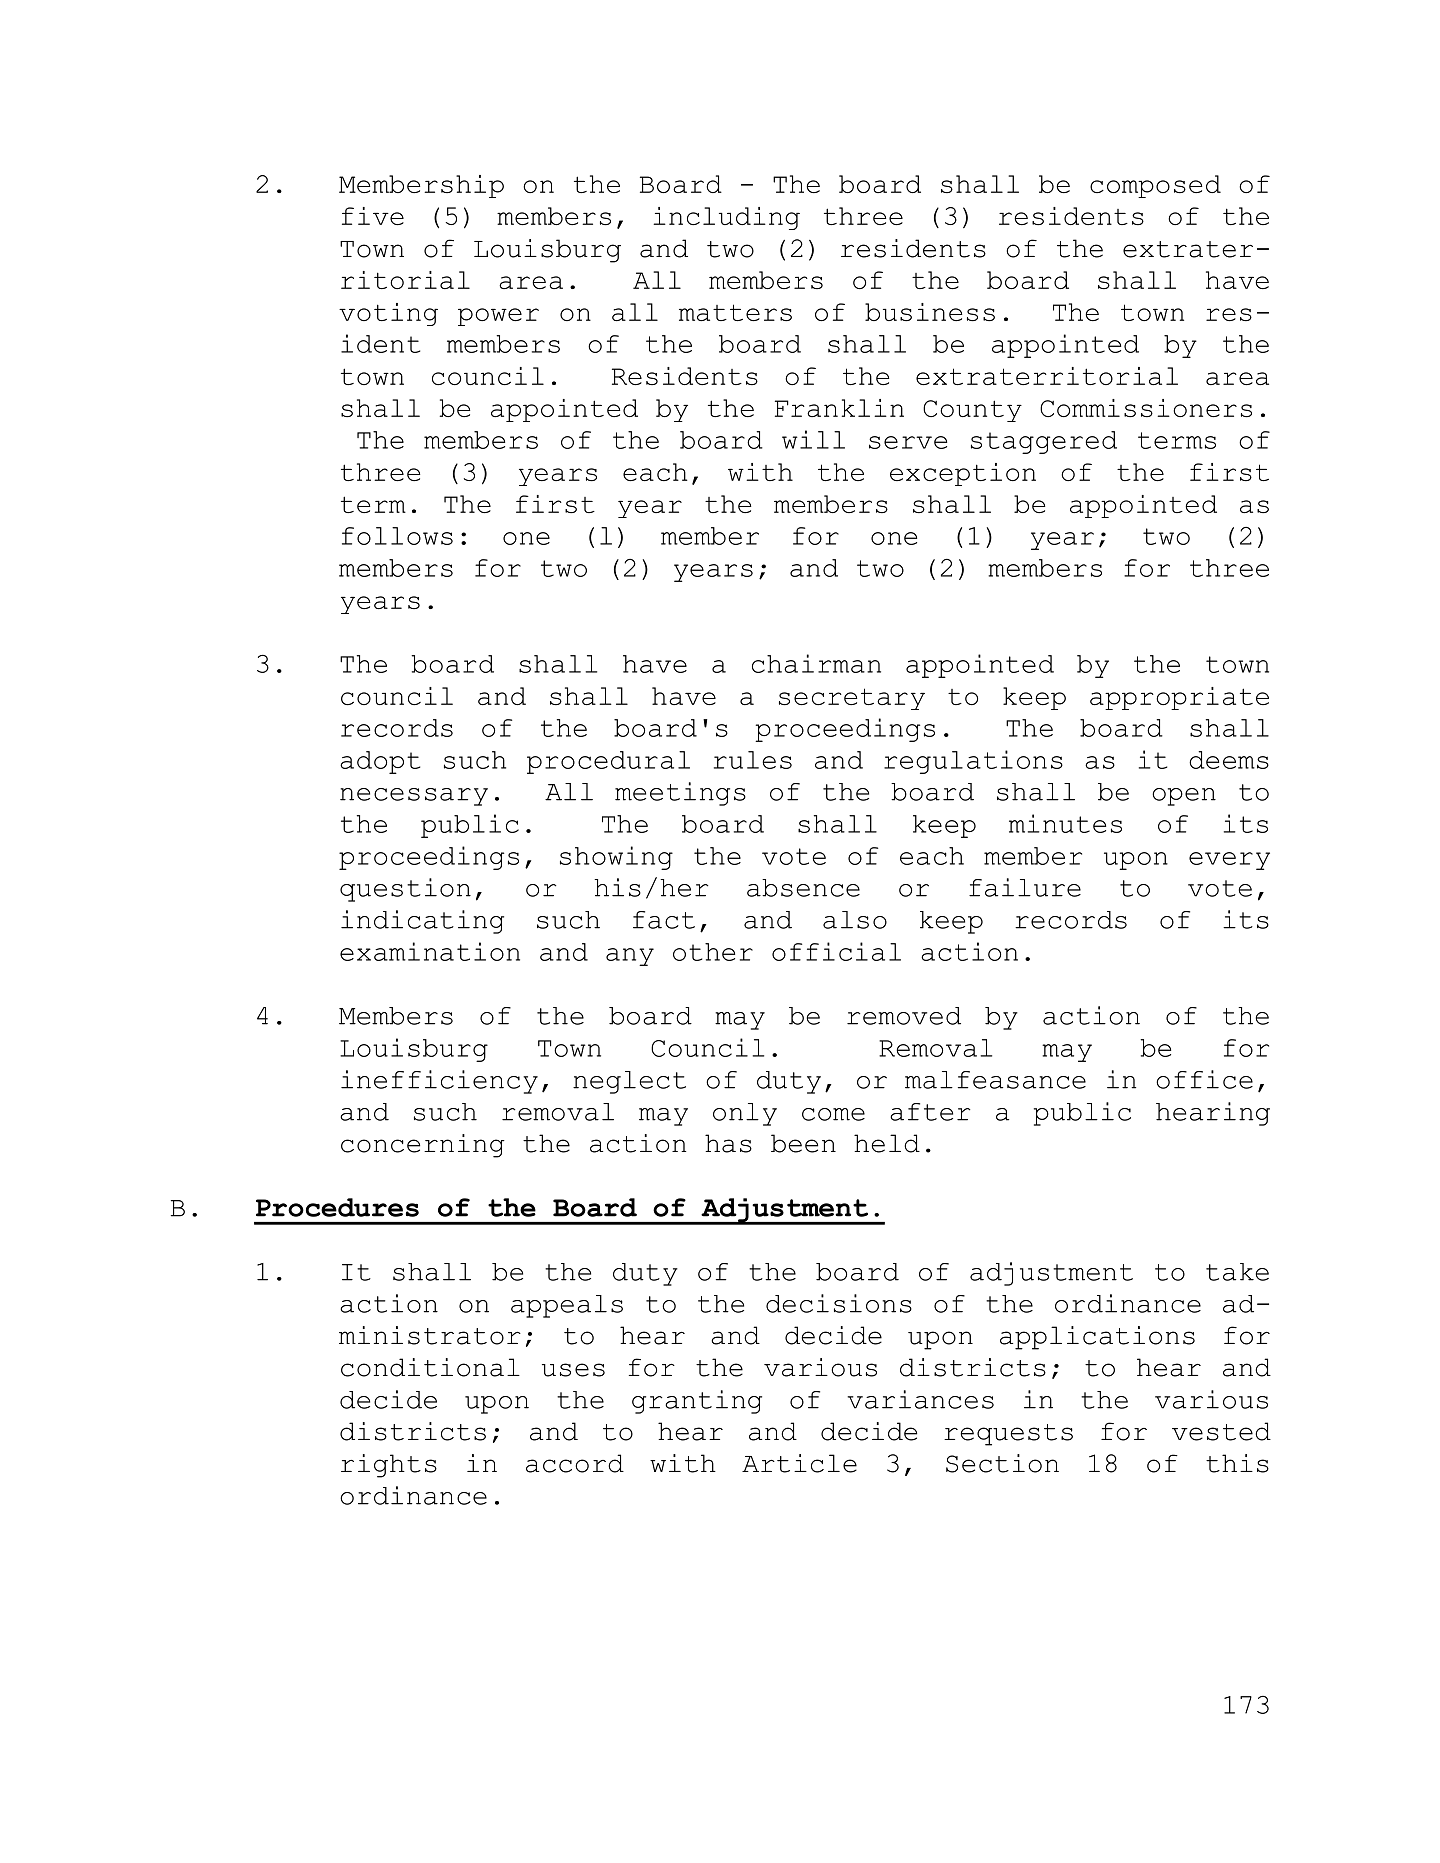 The height and width of the screenshot is (1863, 1440). I want to click on minutes, so click(1065, 823).
